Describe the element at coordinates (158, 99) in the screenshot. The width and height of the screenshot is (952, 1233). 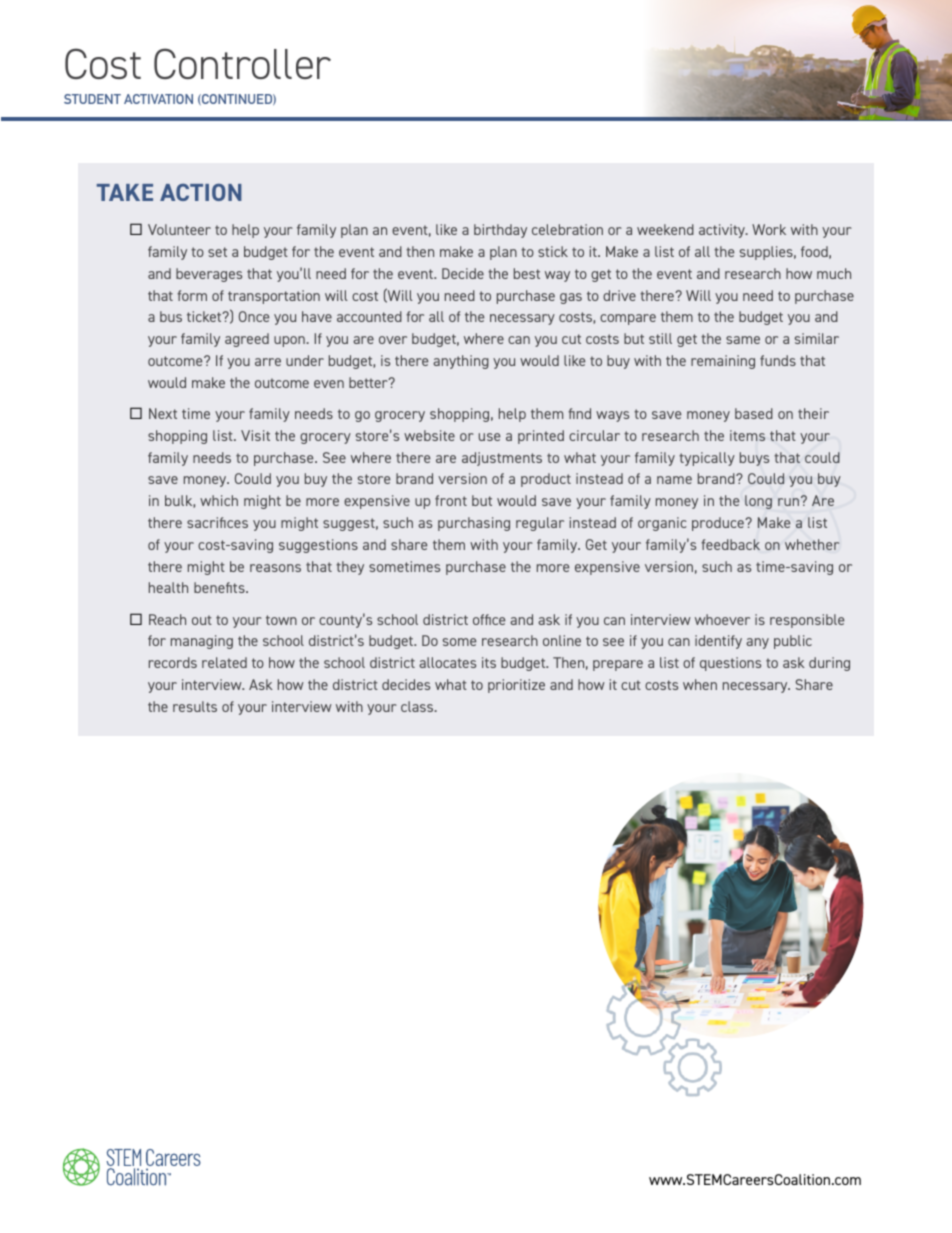
I see `ACTIVATION` at that location.
